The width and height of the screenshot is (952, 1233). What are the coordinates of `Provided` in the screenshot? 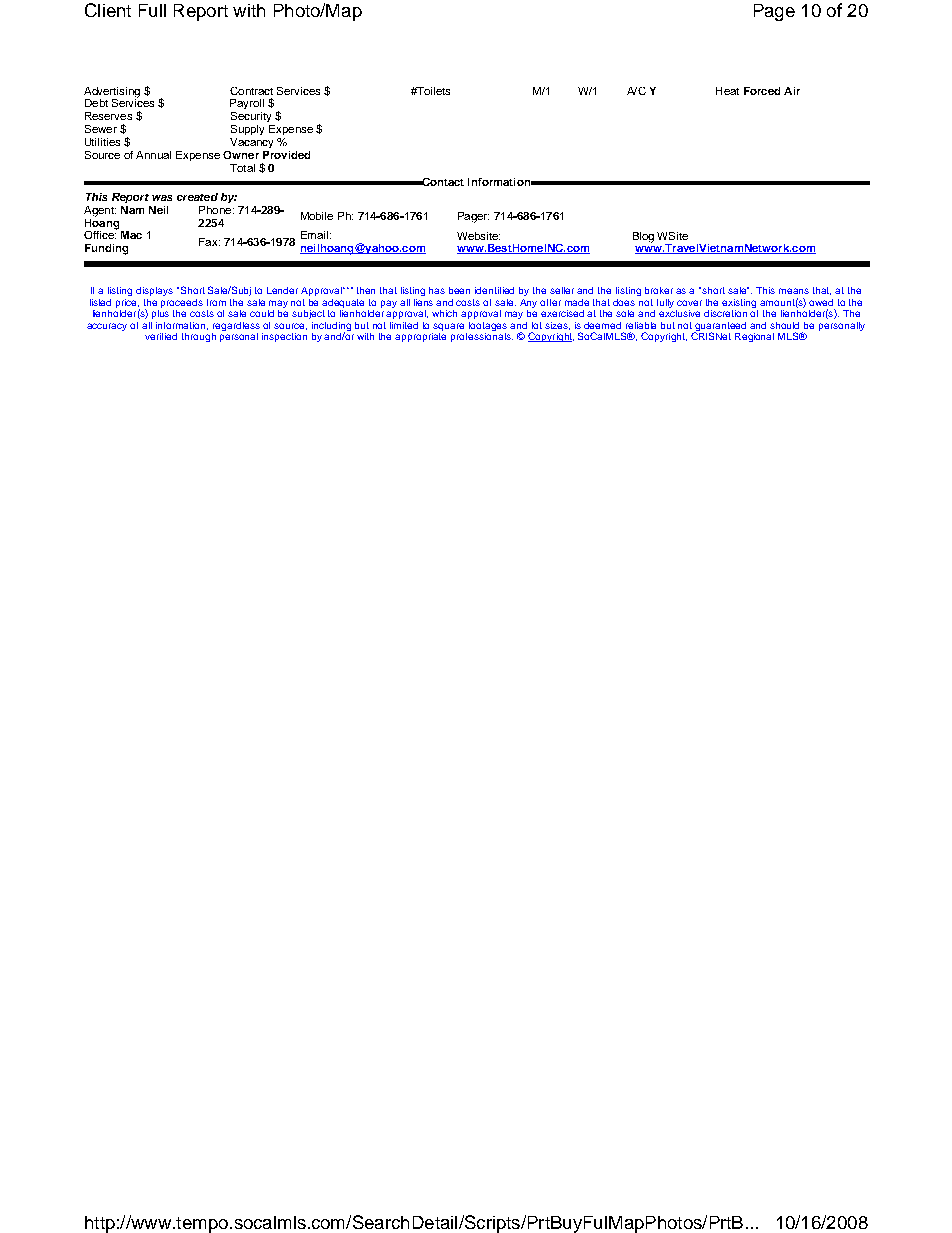 It's located at (286, 155).
